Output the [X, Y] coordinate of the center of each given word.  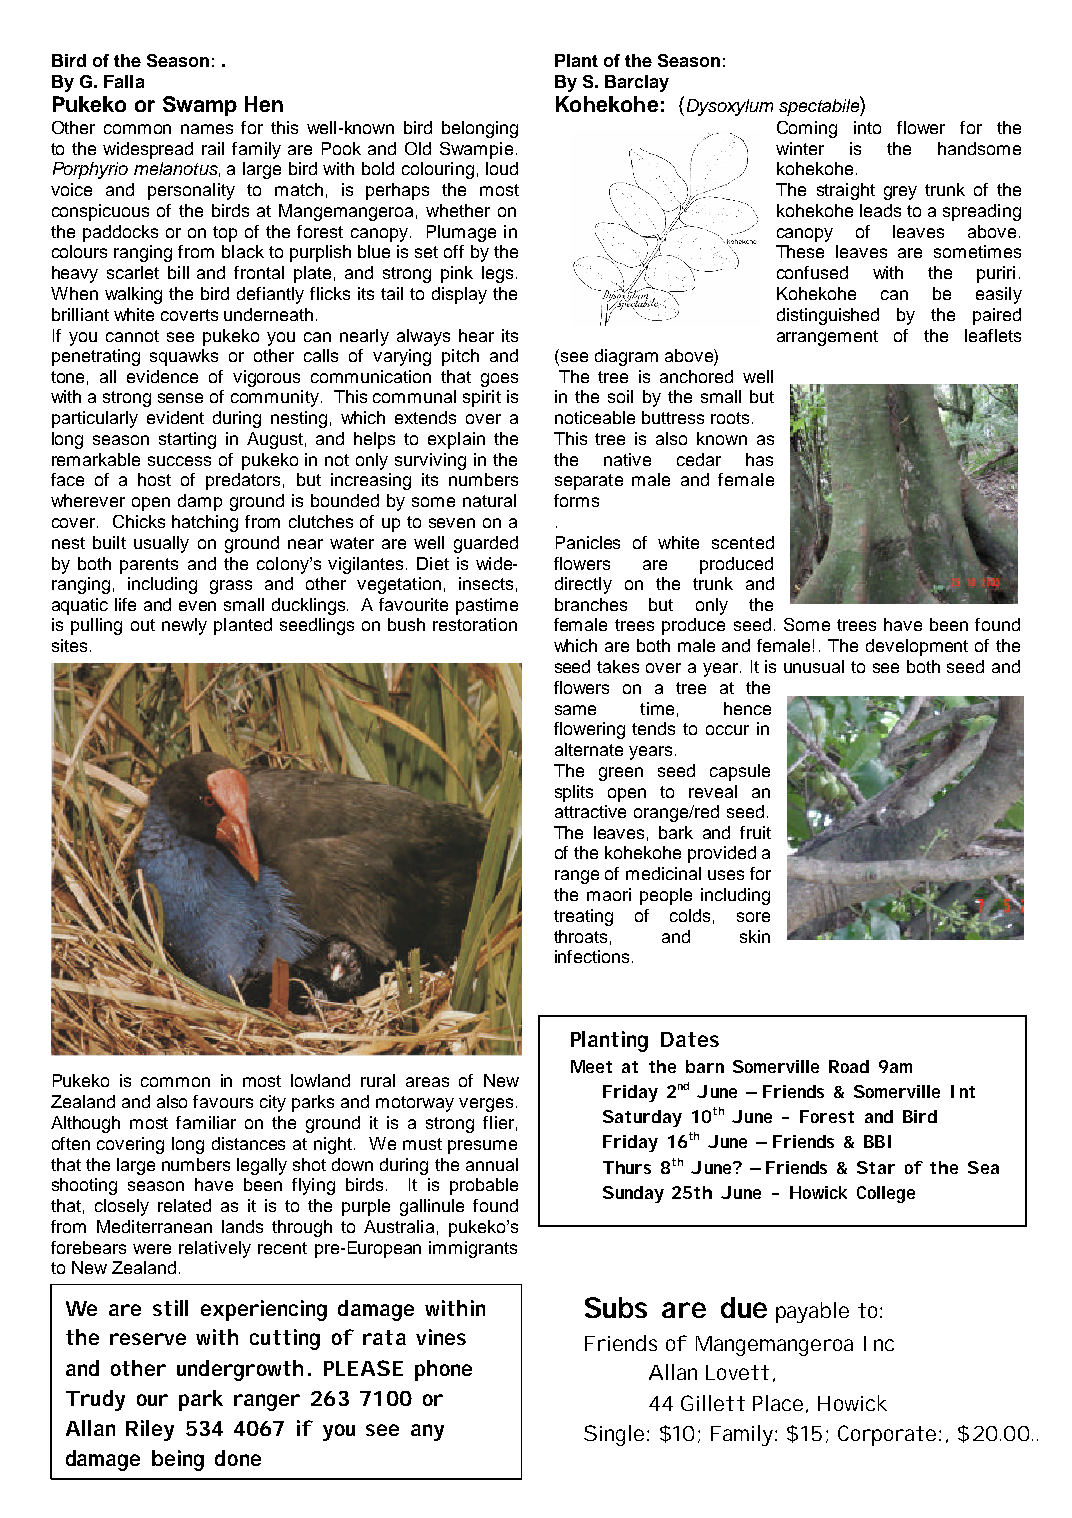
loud [502, 168]
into [867, 127]
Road [849, 1066]
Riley [150, 1430]
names [207, 129]
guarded [486, 544]
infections [592, 956]
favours [223, 1101]
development [917, 647]
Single [614, 1435]
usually [161, 544]
